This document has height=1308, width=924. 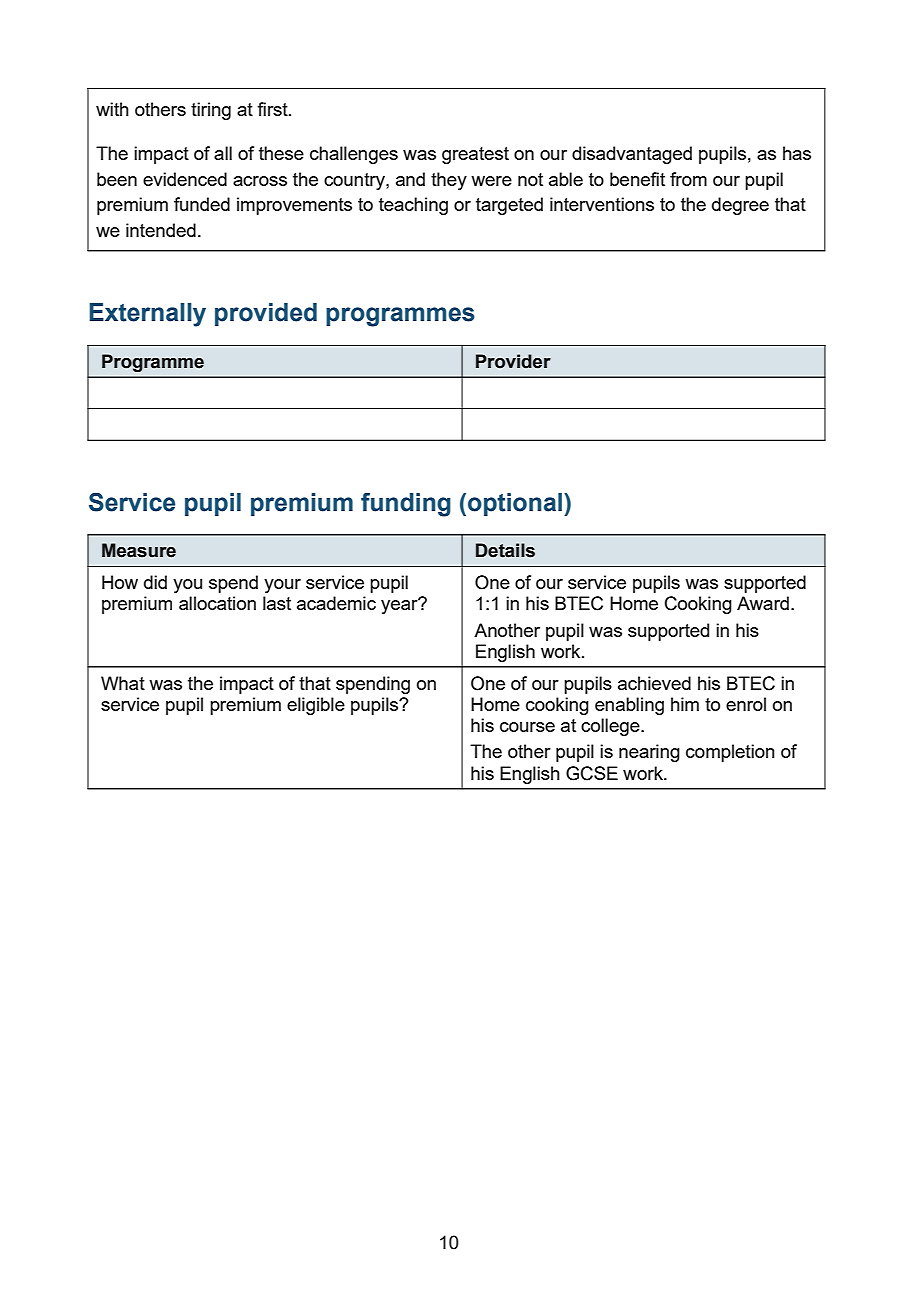 What do you see at coordinates (797, 153) in the document?
I see `has` at bounding box center [797, 153].
